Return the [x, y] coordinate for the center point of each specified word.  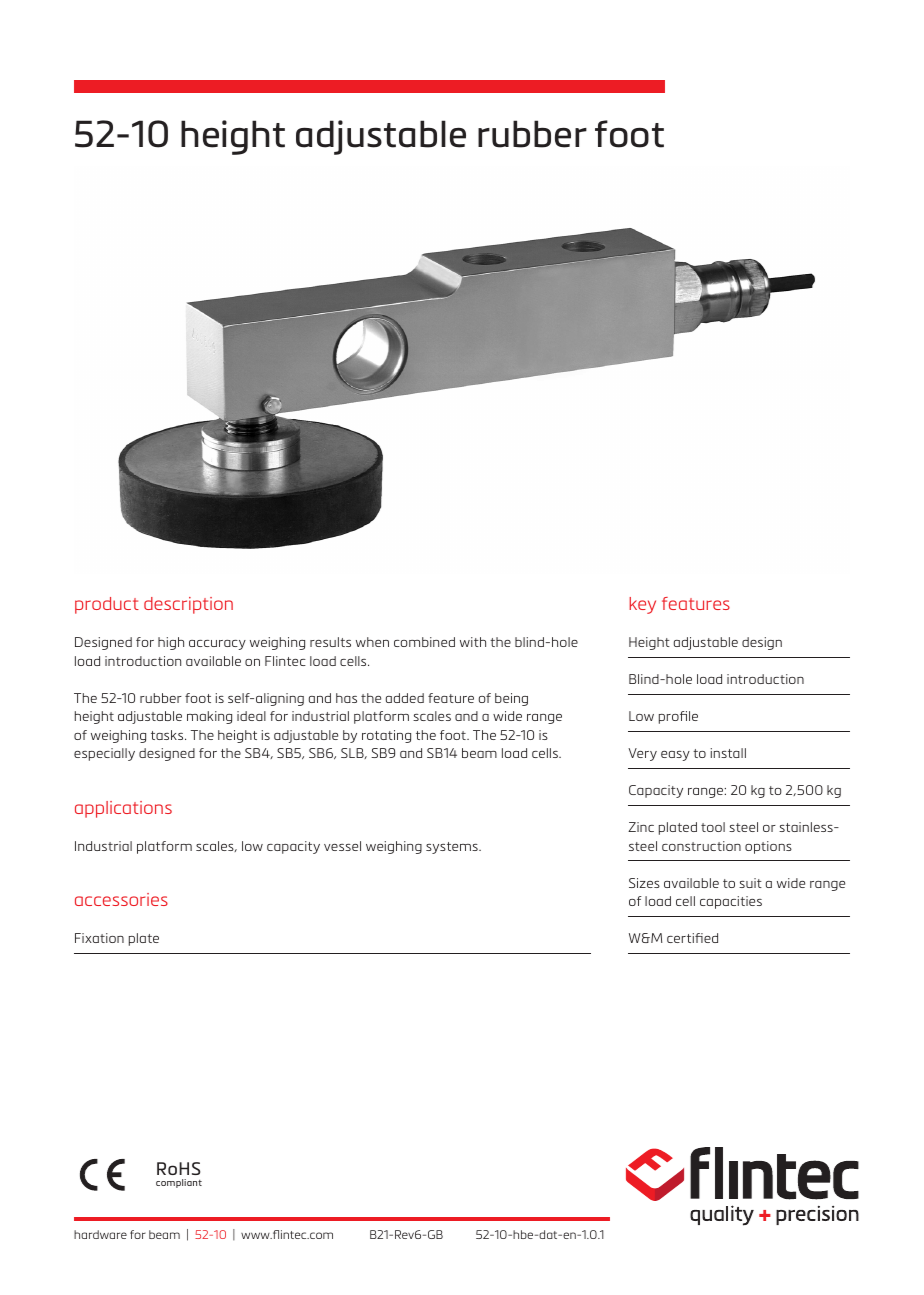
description [188, 605]
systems [453, 848]
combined [424, 642]
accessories [121, 899]
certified [692, 938]
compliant [179, 1183]
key [642, 605]
